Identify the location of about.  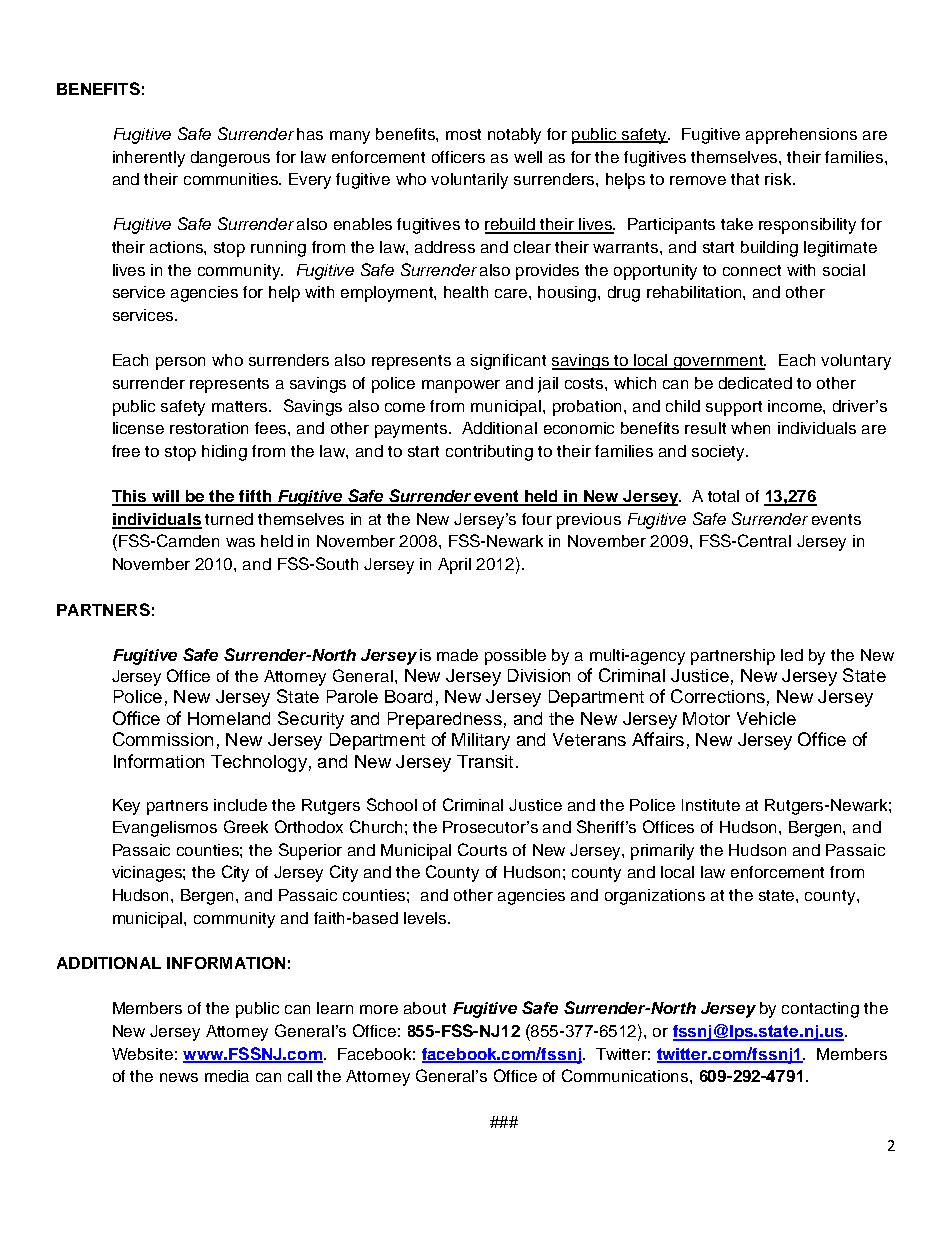
(425, 1008).
